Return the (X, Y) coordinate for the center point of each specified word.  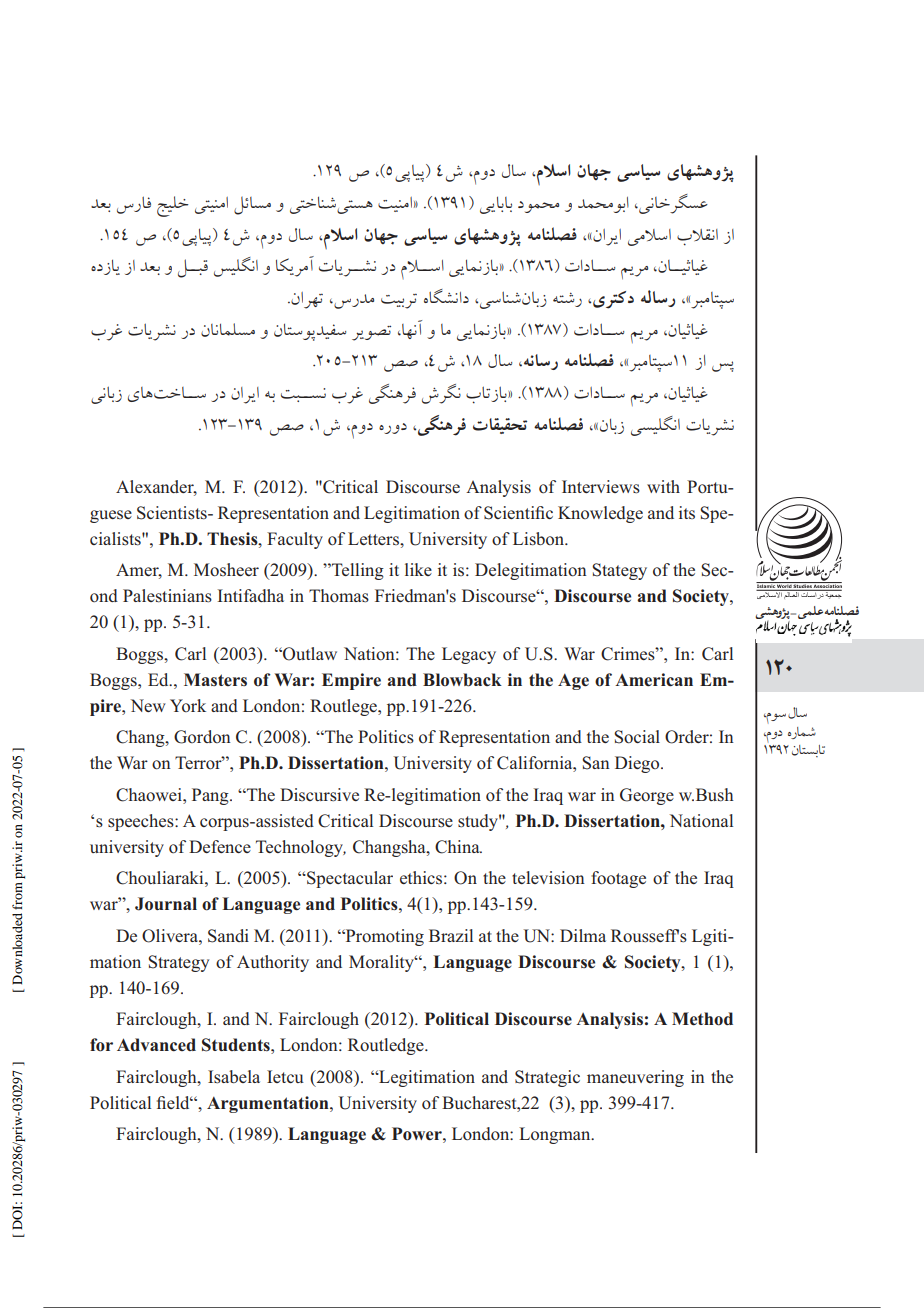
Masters (215, 679)
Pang (211, 796)
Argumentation (269, 1104)
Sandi (228, 936)
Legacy (469, 655)
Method (702, 1019)
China (458, 847)
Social (637, 737)
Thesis (233, 539)
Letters (374, 538)
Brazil (451, 935)
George (647, 796)
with (663, 486)
